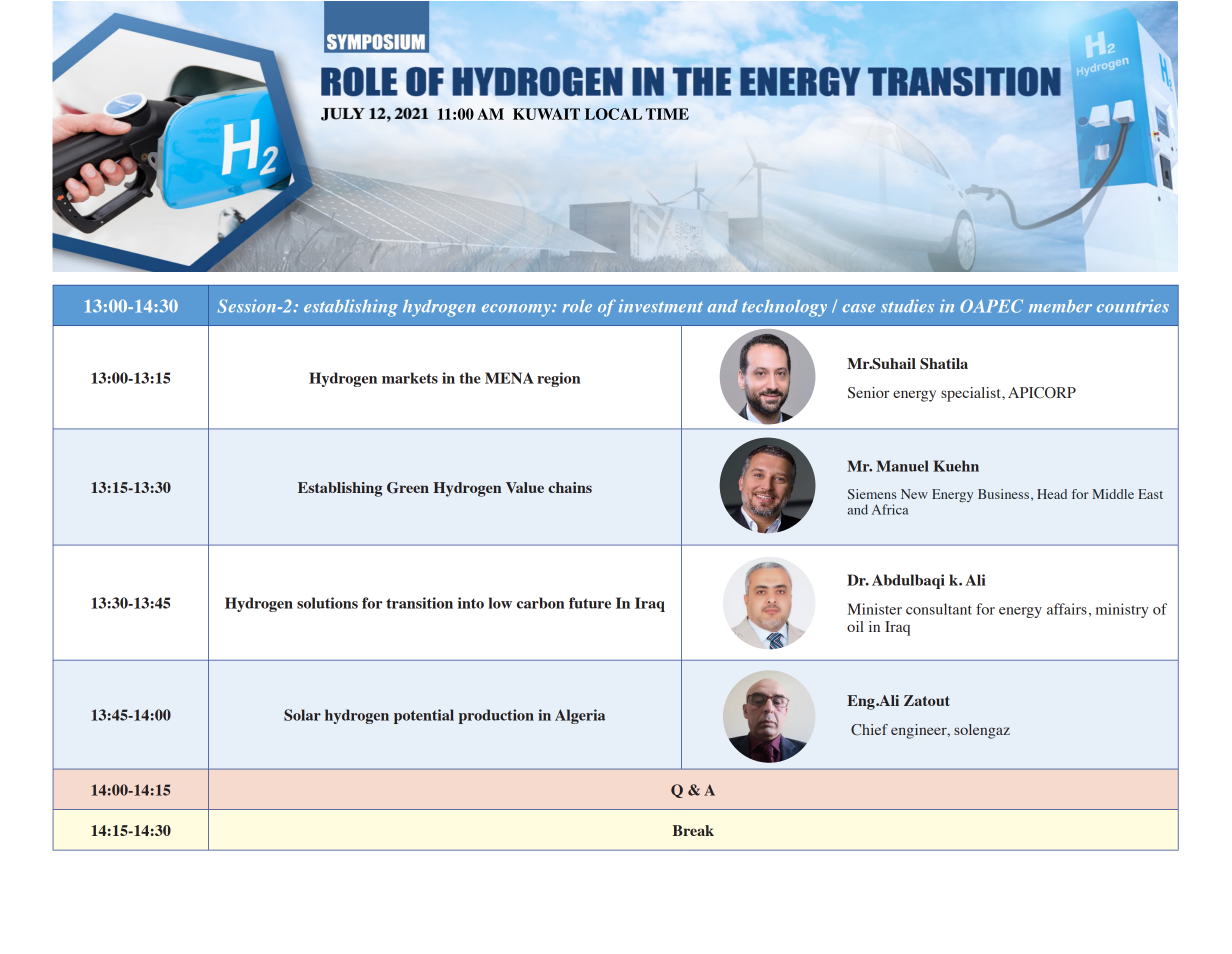 The width and height of the screenshot is (1232, 954). Describe the element at coordinates (408, 488) in the screenshot. I see `Green` at that location.
